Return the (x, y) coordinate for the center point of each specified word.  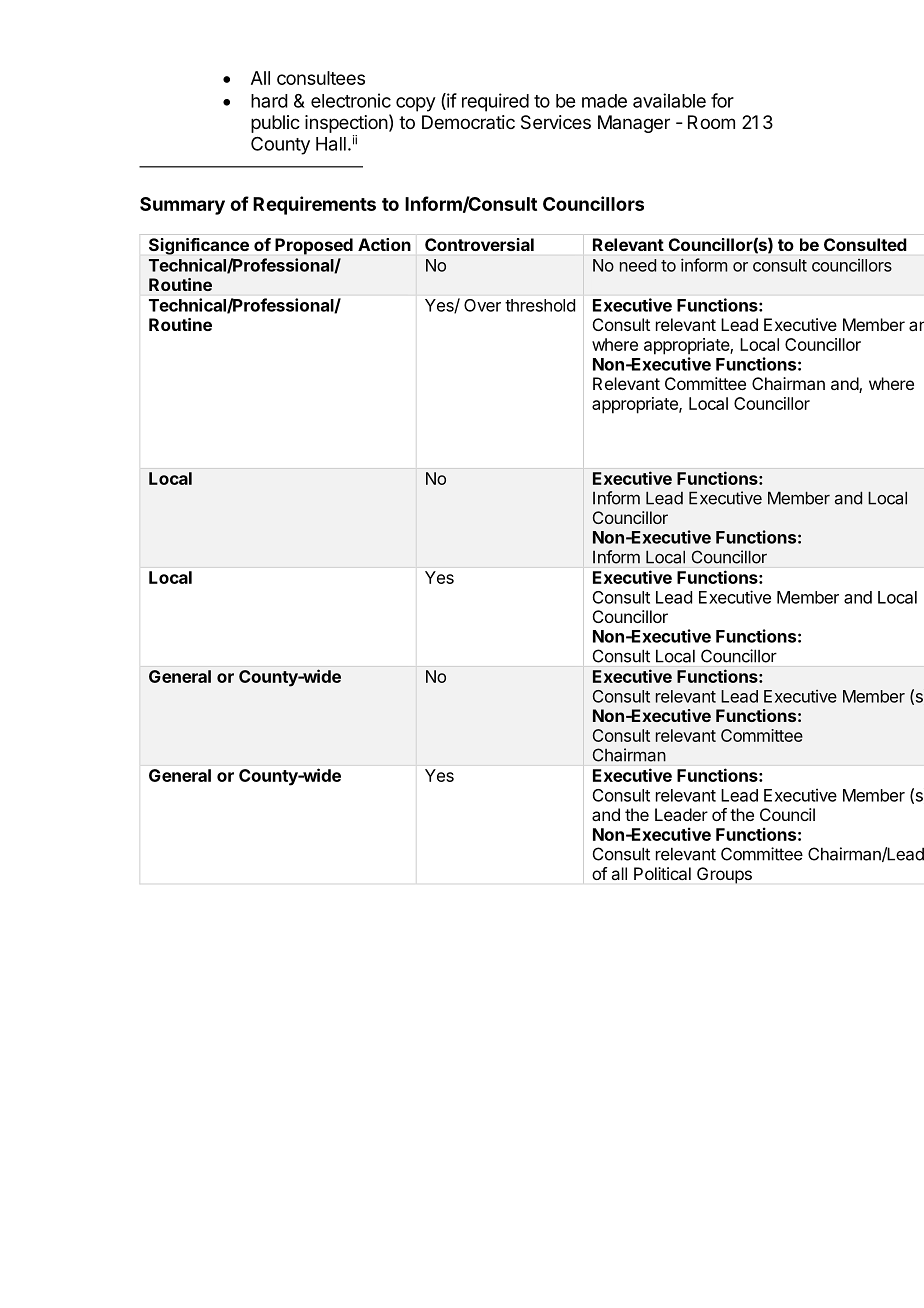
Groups (724, 875)
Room (711, 122)
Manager (634, 124)
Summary (182, 206)
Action (384, 244)
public (275, 124)
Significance (199, 246)
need (638, 265)
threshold (540, 305)
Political (662, 873)
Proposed (314, 246)
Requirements (314, 205)
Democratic (468, 122)
